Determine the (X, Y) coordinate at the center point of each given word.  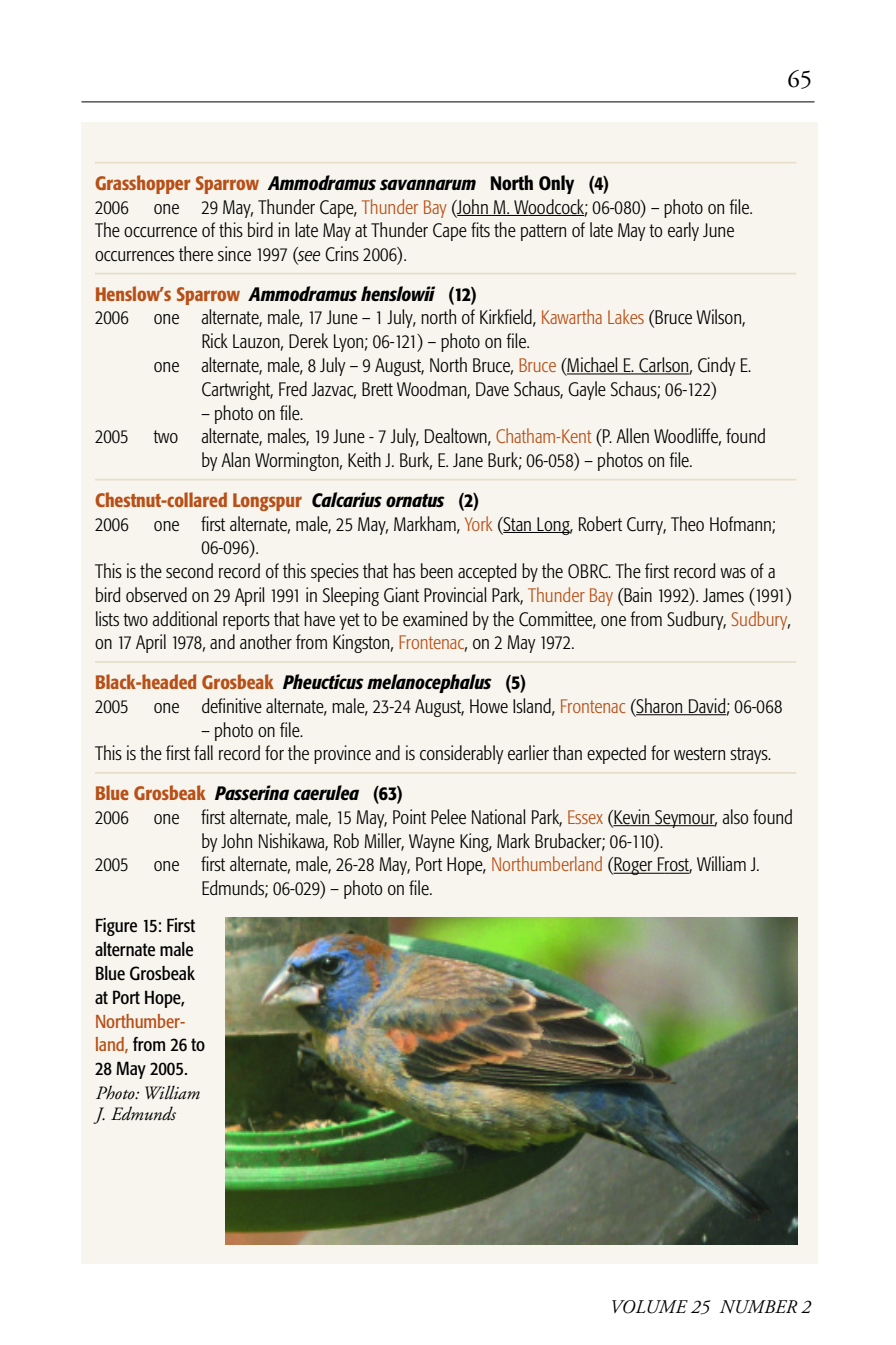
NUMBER (759, 1307)
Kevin (632, 817)
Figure (116, 927)
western (699, 754)
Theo (687, 524)
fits (480, 229)
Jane (468, 460)
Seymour (685, 819)
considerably (462, 754)
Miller (384, 841)
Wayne (432, 843)
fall (203, 752)
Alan (235, 459)
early (683, 231)
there (196, 254)
